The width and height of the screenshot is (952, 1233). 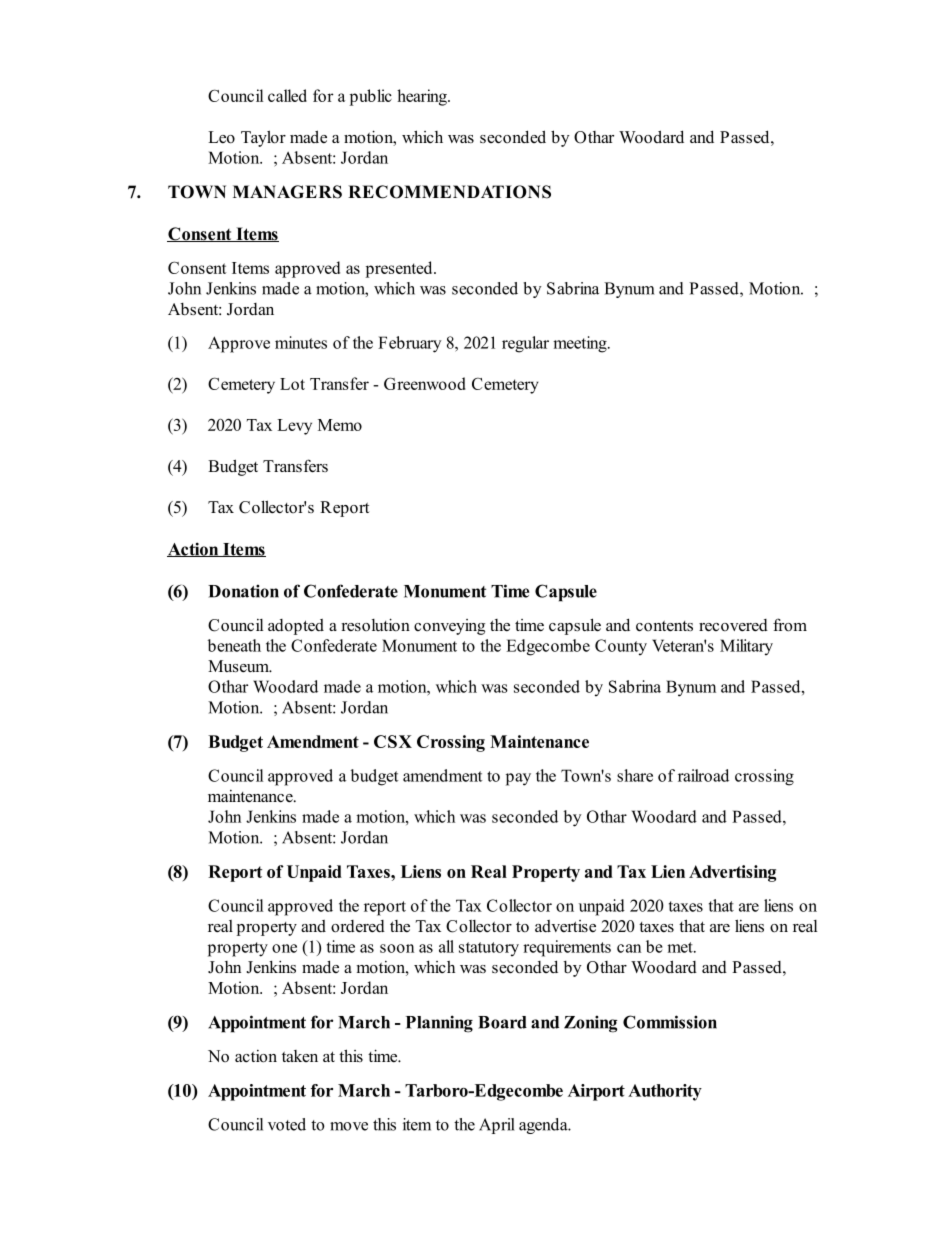 I want to click on pay, so click(x=518, y=779).
